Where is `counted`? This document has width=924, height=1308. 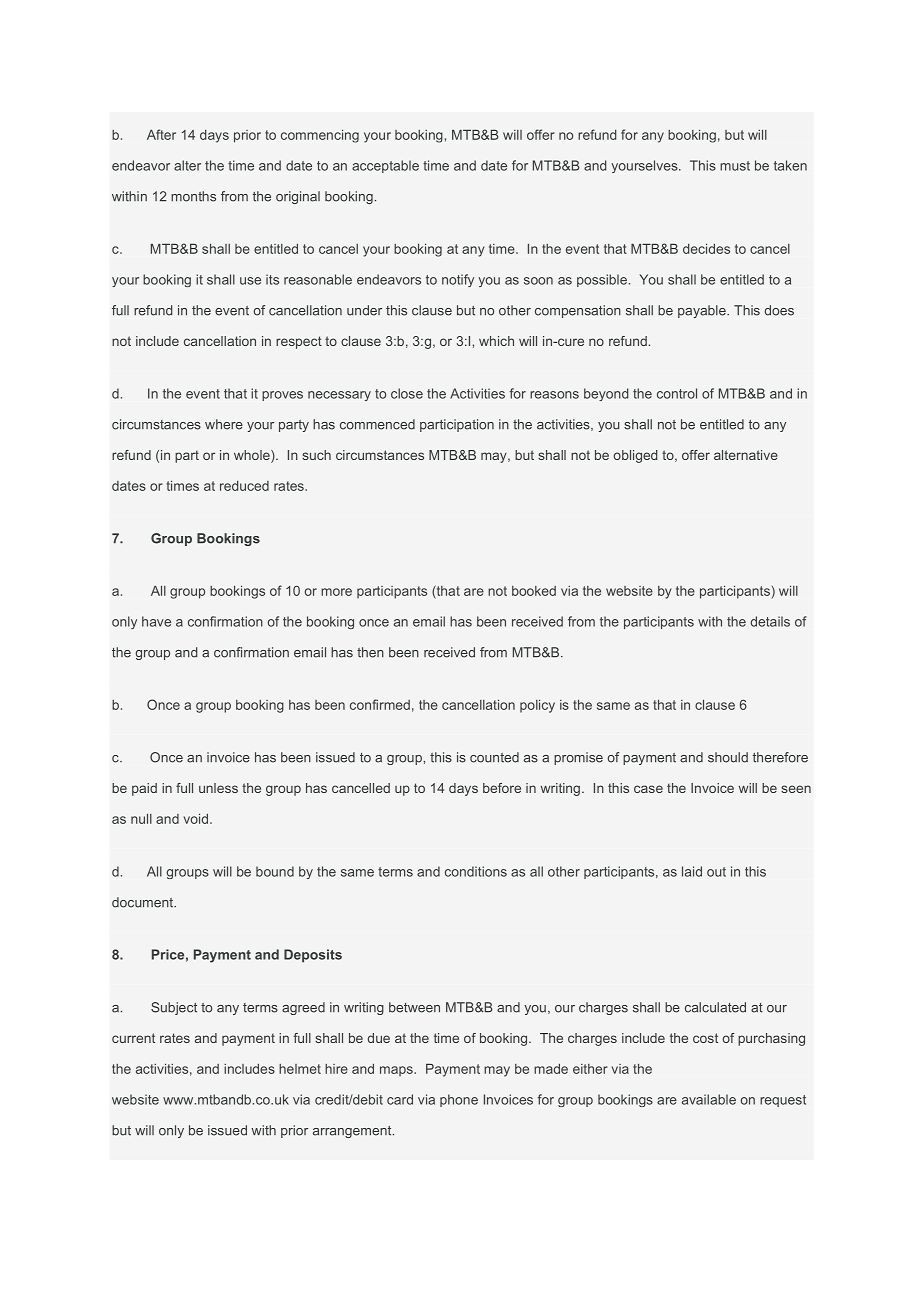 counted is located at coordinates (494, 757).
